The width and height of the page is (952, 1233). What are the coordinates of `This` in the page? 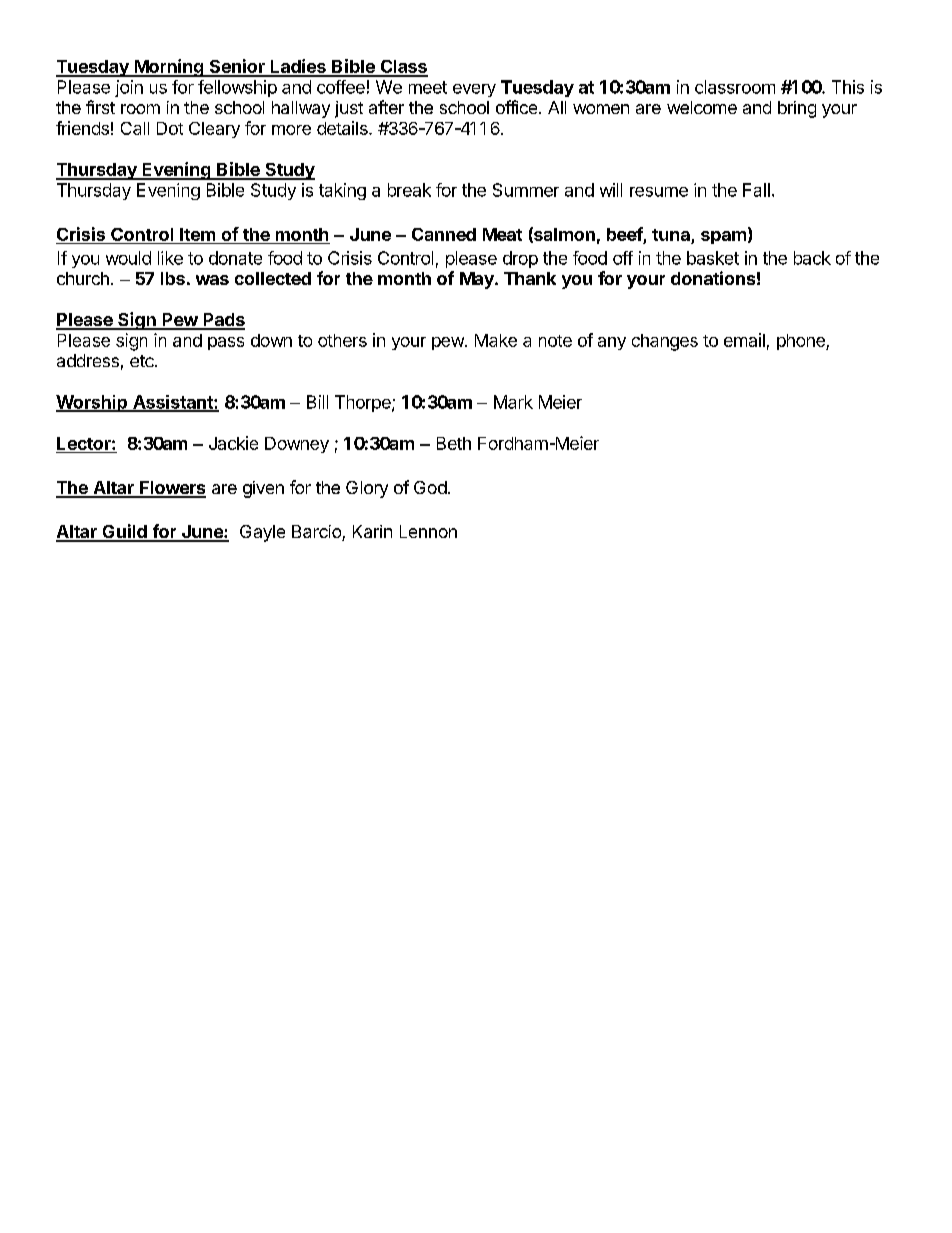 It's located at (848, 87).
